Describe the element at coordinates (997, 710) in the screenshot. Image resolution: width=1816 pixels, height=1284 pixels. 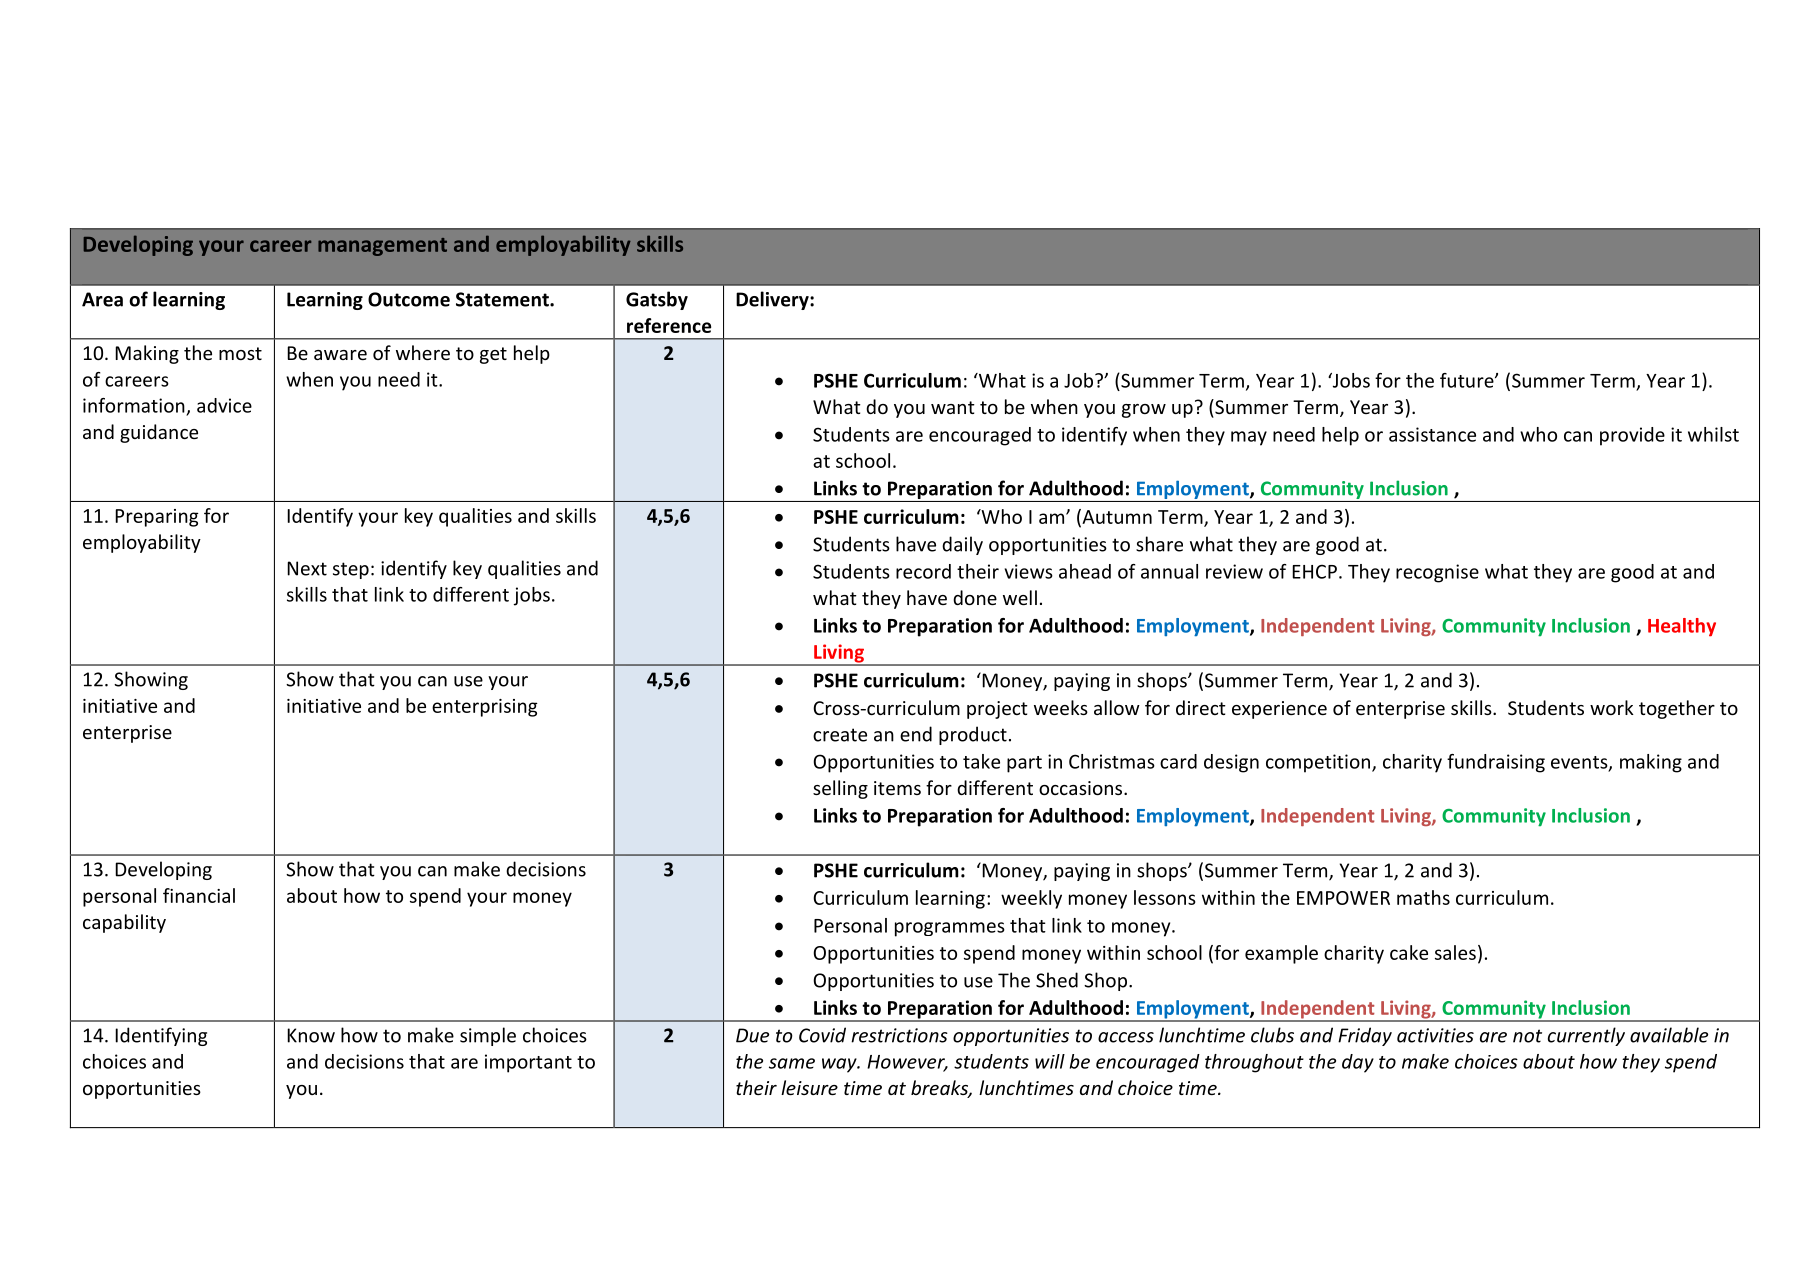
I see `project` at that location.
